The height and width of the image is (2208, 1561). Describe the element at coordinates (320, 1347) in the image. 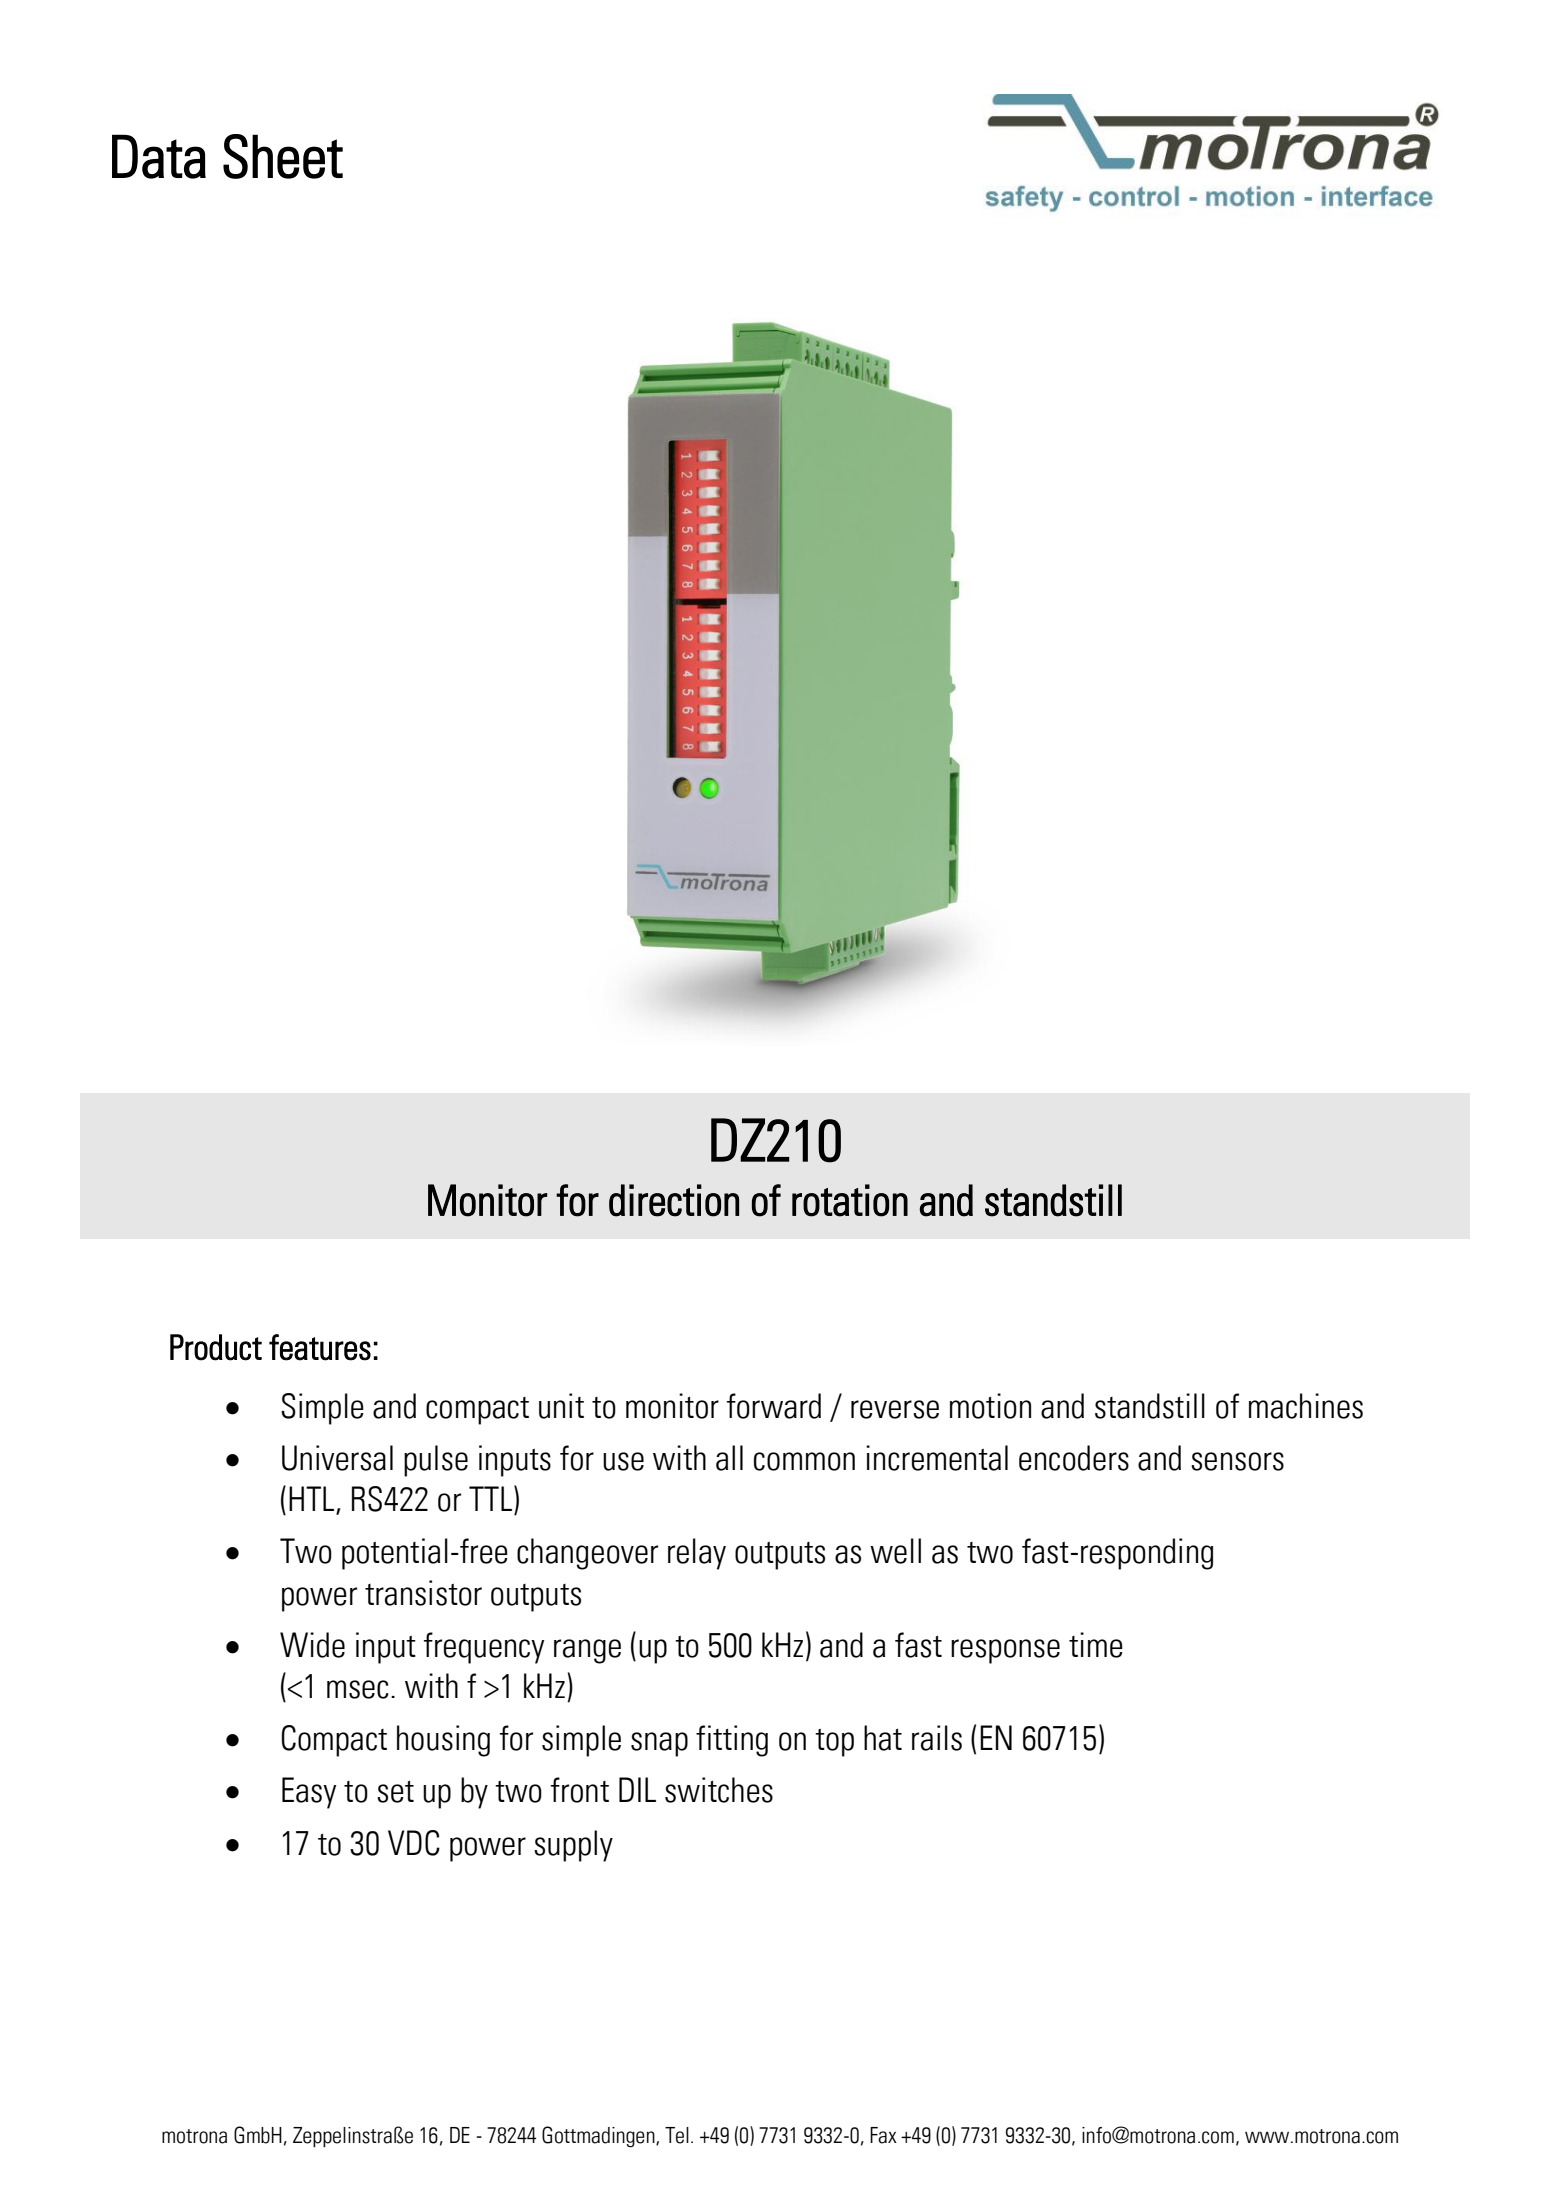

I see `features` at that location.
